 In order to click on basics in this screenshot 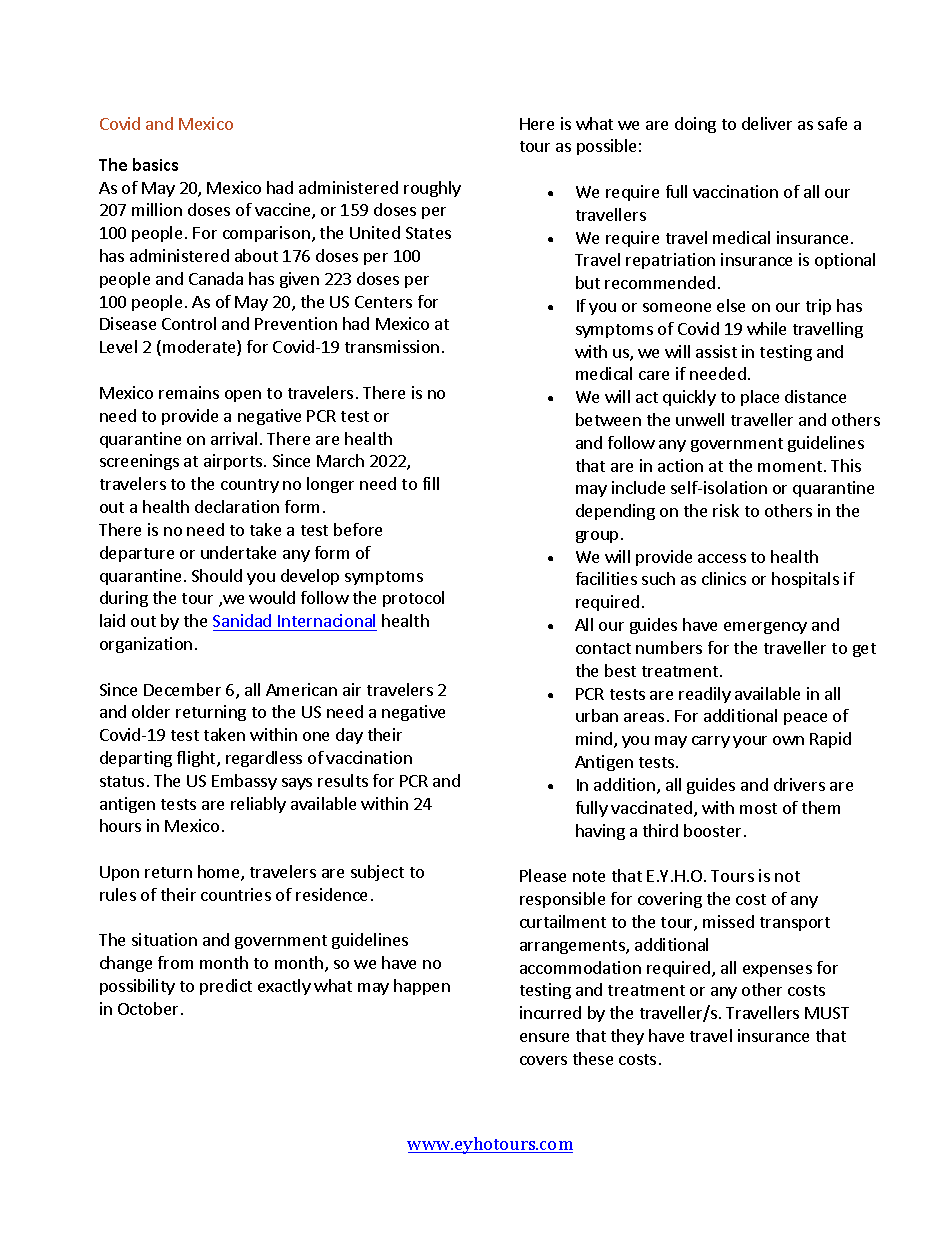, I will do `click(155, 164)`.
